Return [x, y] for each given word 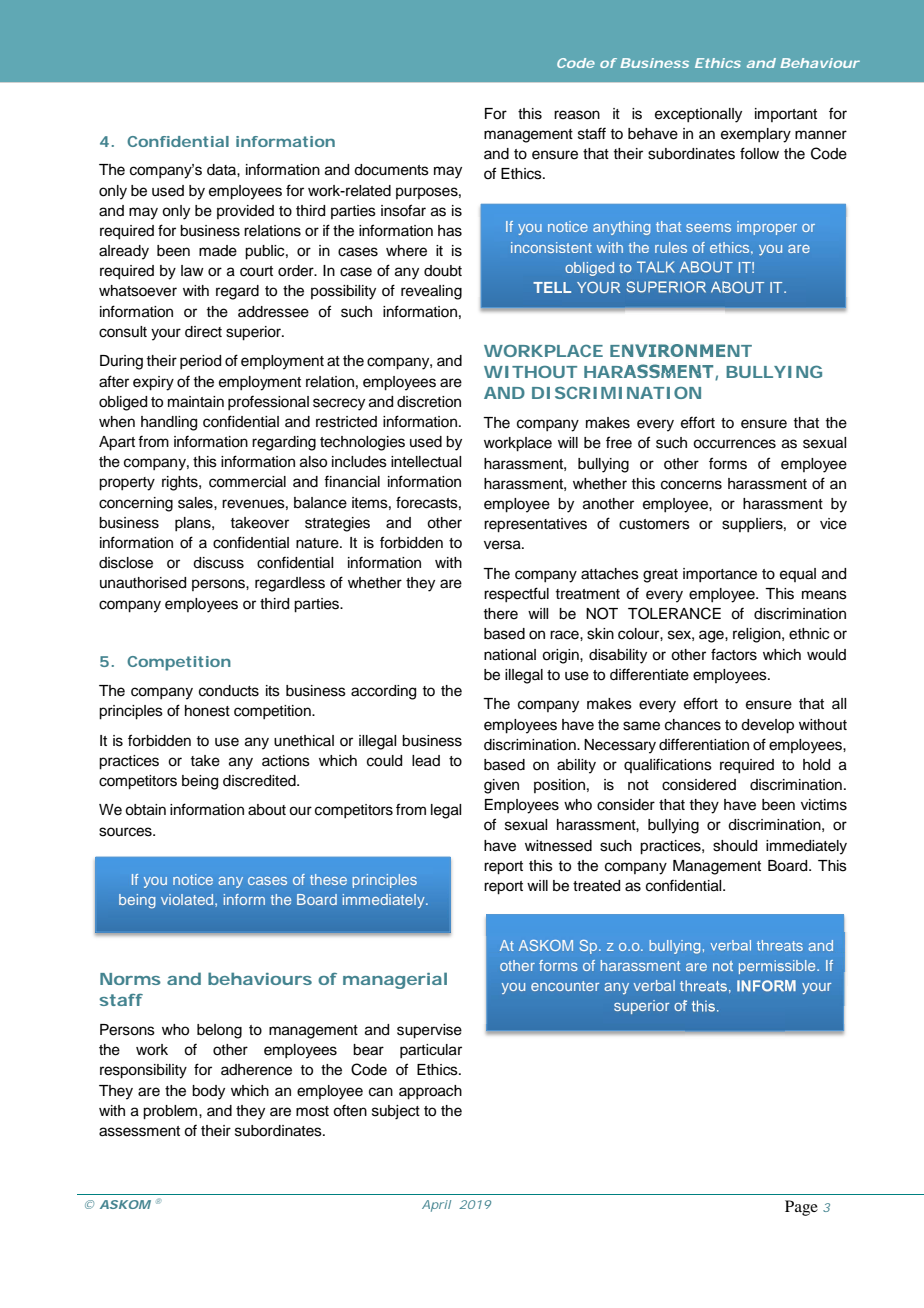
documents [391, 170]
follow [759, 153]
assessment [139, 1131]
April [436, 1206]
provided [245, 212]
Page [801, 1208]
